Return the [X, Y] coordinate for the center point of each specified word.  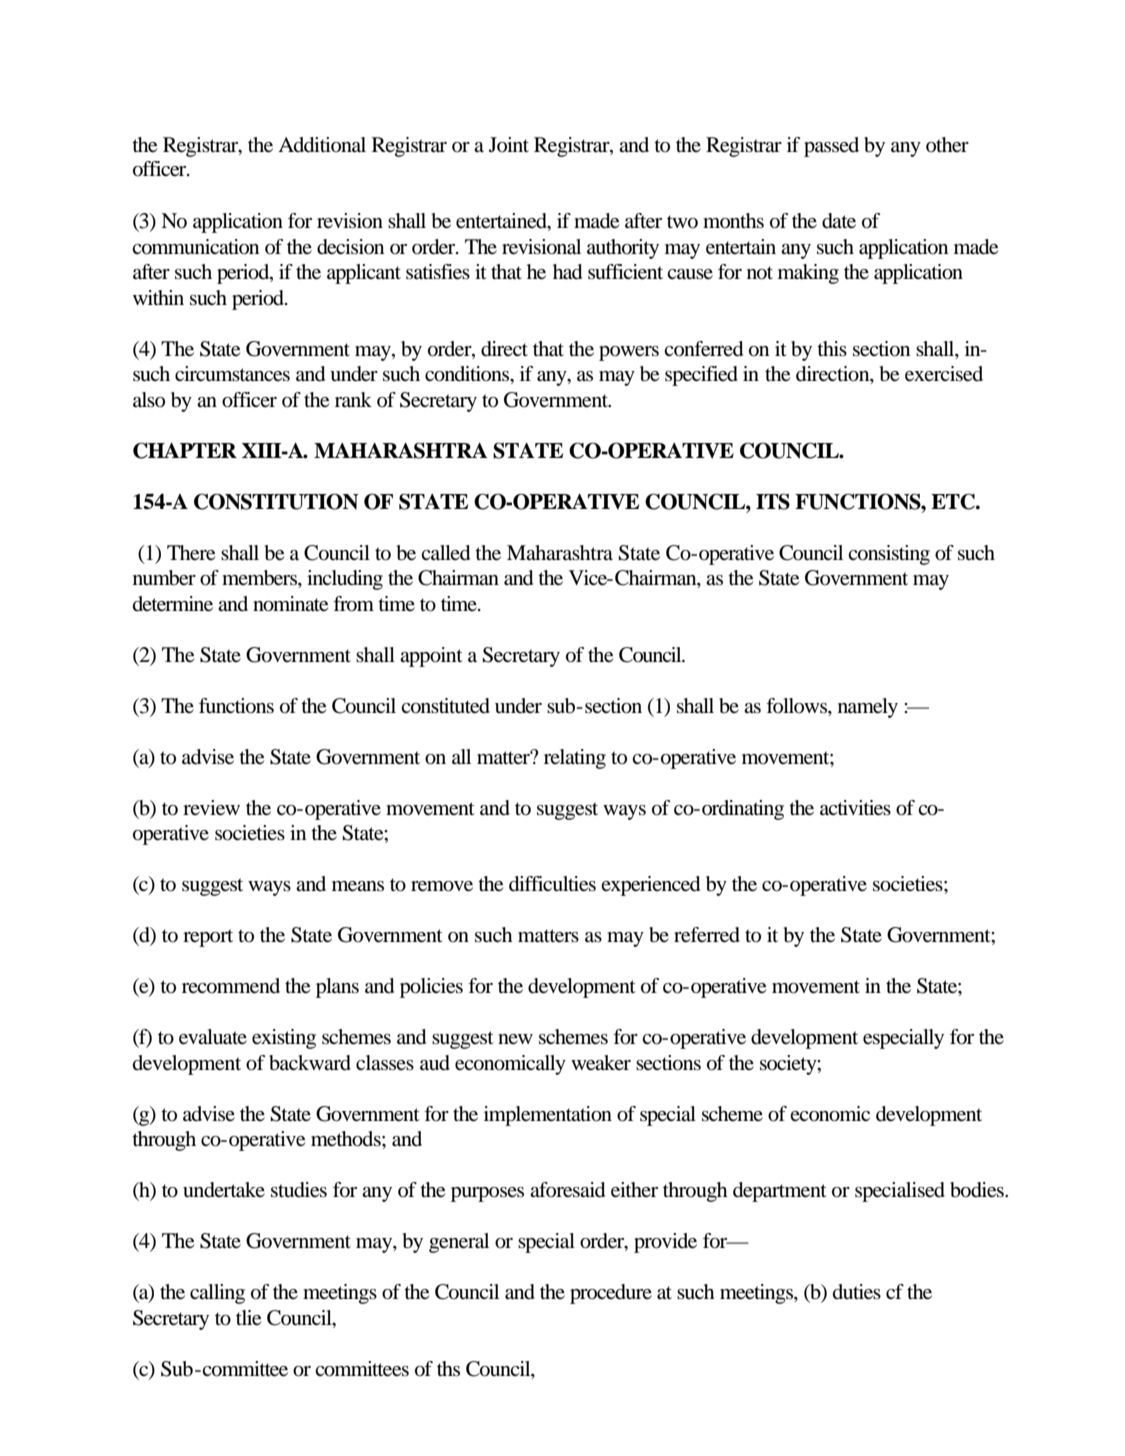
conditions [468, 374]
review [211, 808]
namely [868, 708]
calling [217, 1294]
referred [707, 935]
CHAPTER [185, 450]
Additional [322, 145]
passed [831, 147]
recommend [231, 986]
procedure [611, 1294]
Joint [509, 144]
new [515, 1039]
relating [575, 759]
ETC [954, 501]
